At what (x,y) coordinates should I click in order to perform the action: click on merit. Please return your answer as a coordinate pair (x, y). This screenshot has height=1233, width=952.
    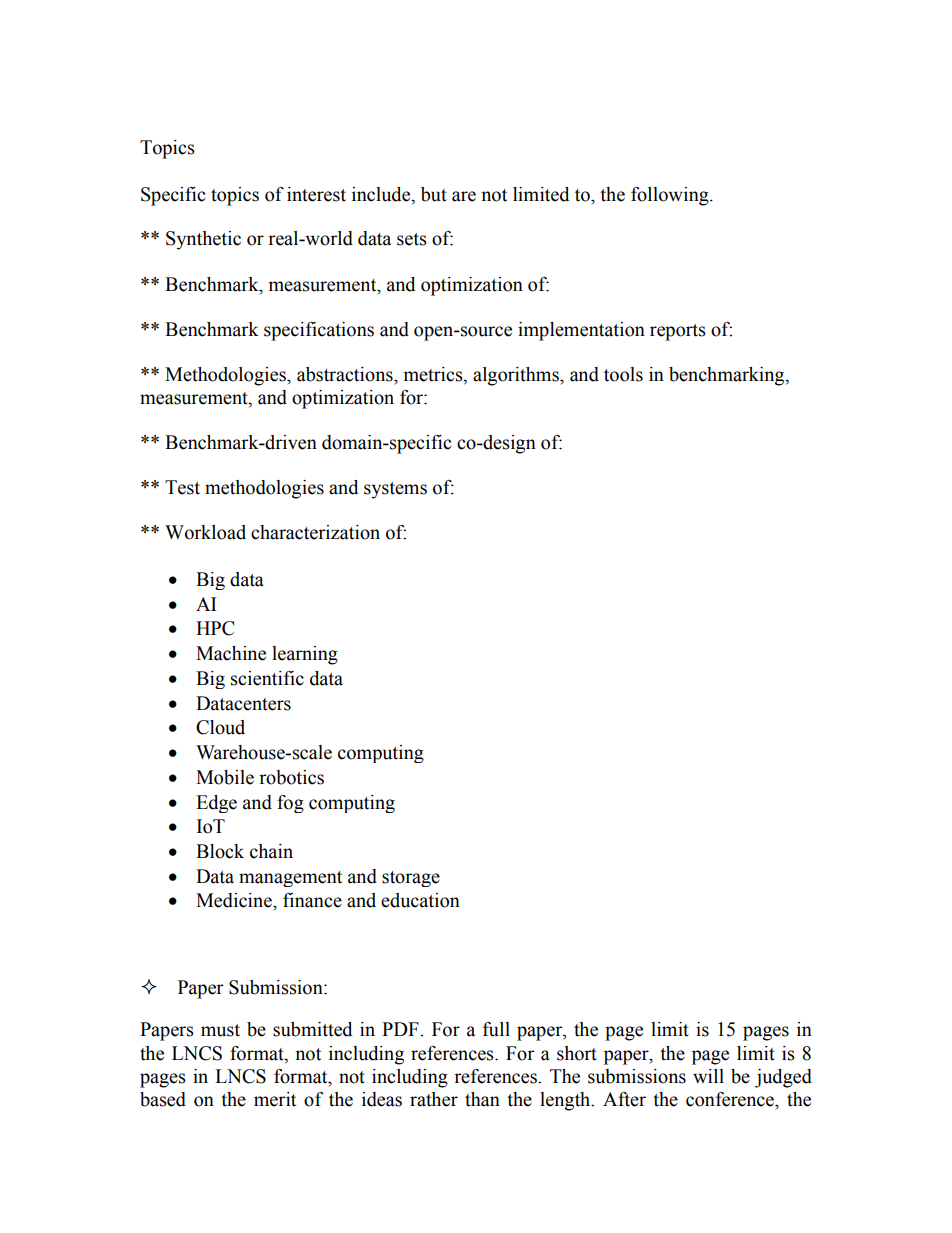
    Looking at the image, I should click on (275, 1099).
